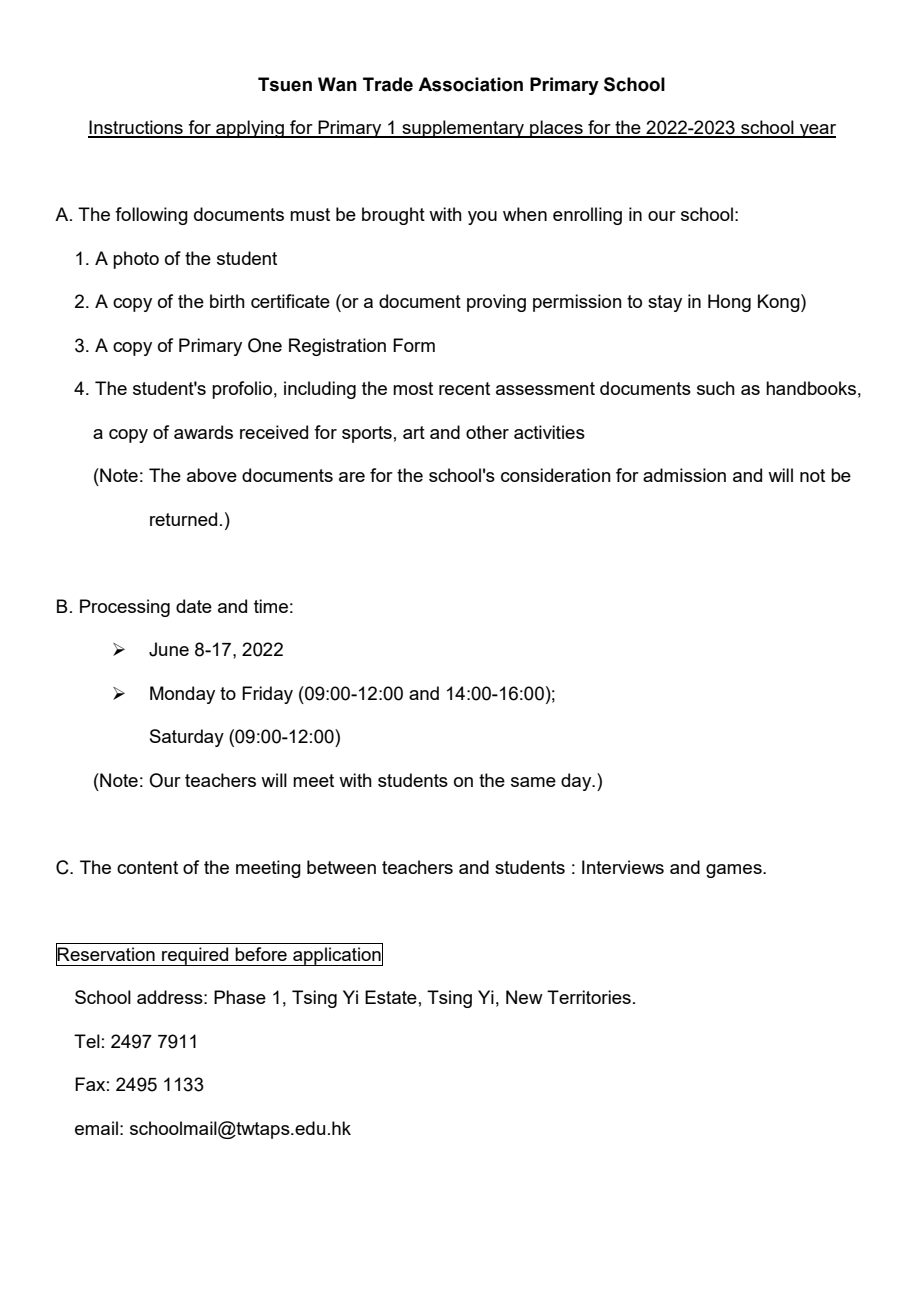 The height and width of the image is (1308, 924). What do you see at coordinates (817, 131) in the image?
I see `year` at bounding box center [817, 131].
